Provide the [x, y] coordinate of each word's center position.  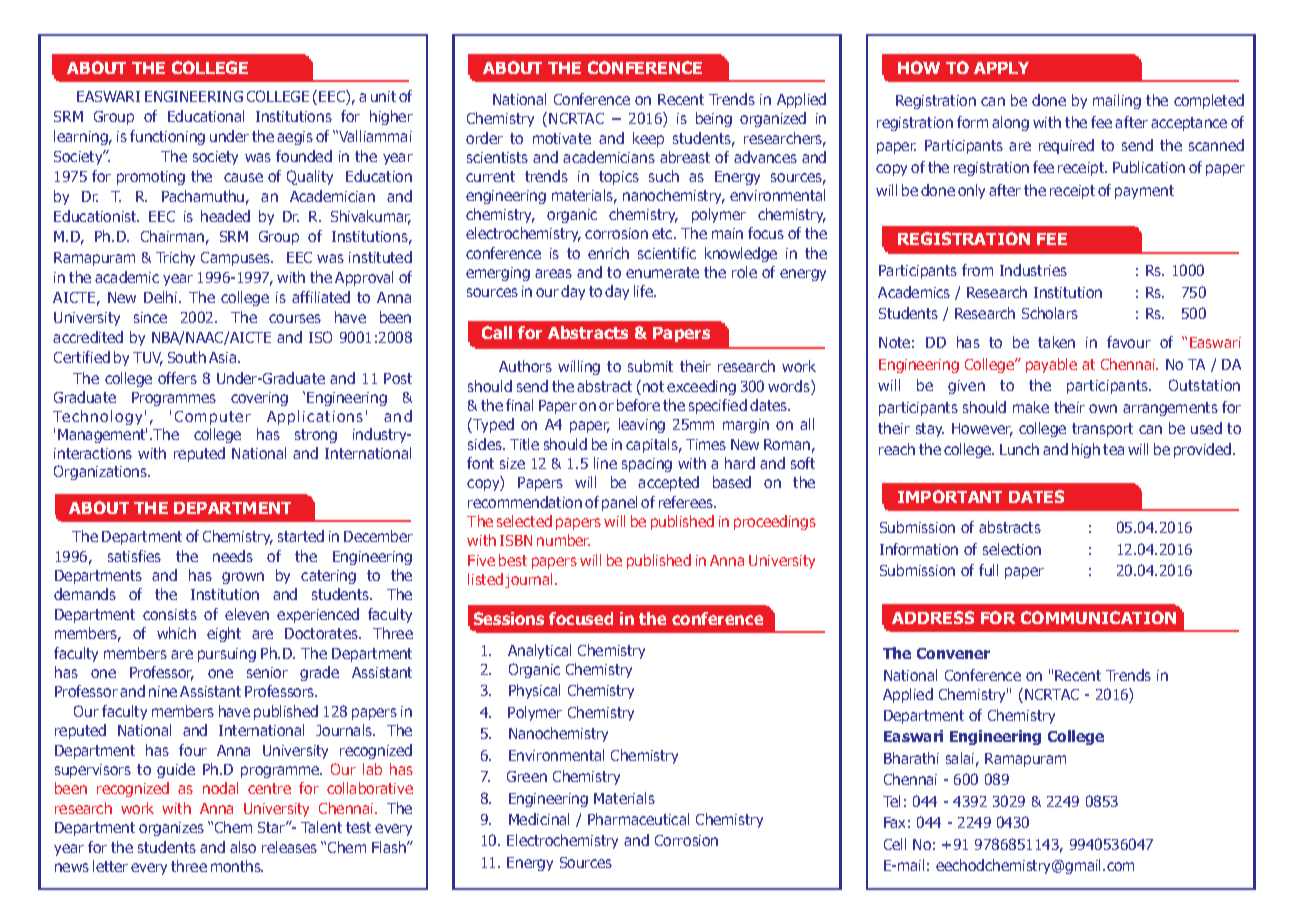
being [714, 119]
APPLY [1001, 68]
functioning [167, 137]
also [243, 847]
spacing [647, 465]
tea [1113, 449]
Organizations [101, 472]
